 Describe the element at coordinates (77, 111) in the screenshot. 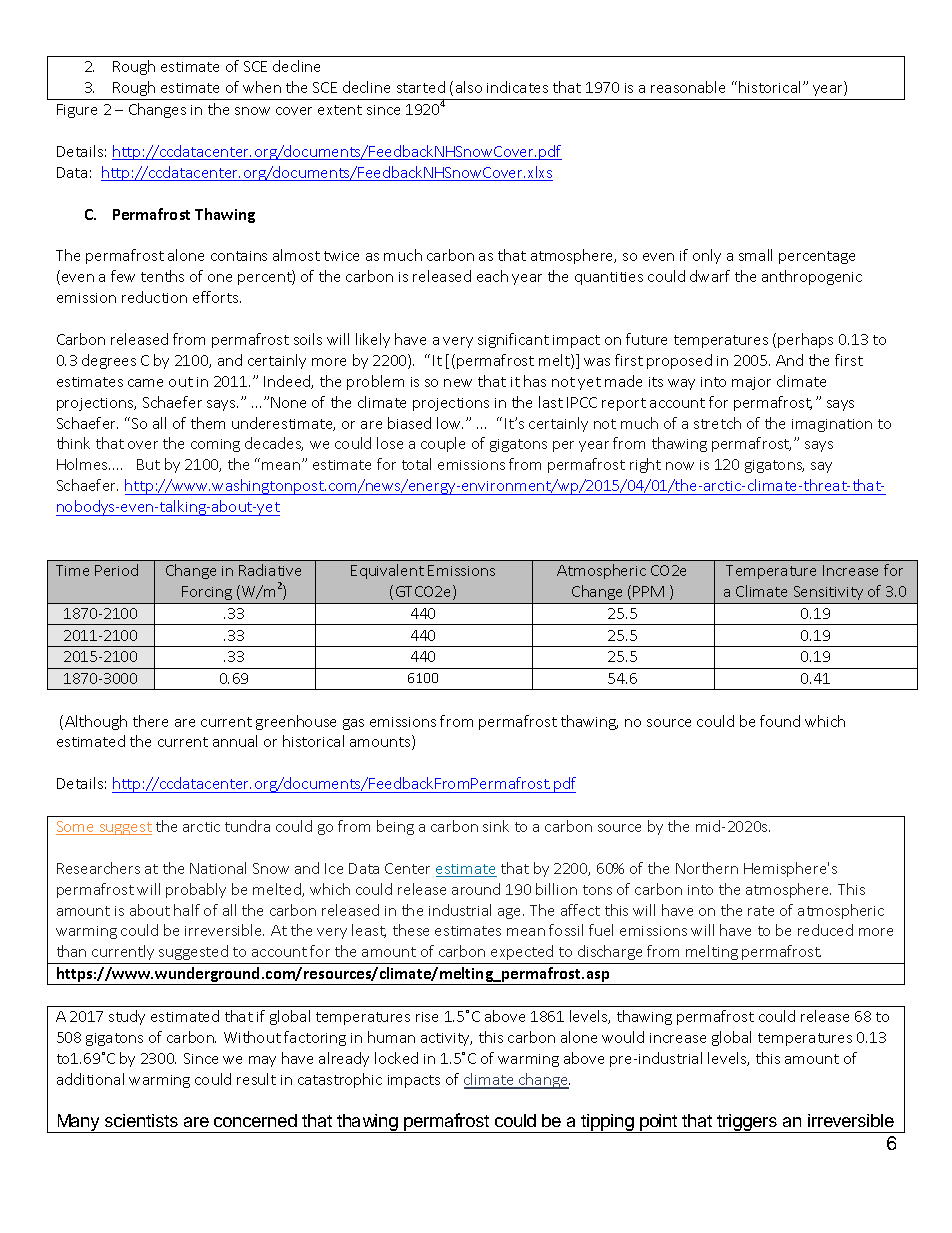

I see `Figure` at that location.
